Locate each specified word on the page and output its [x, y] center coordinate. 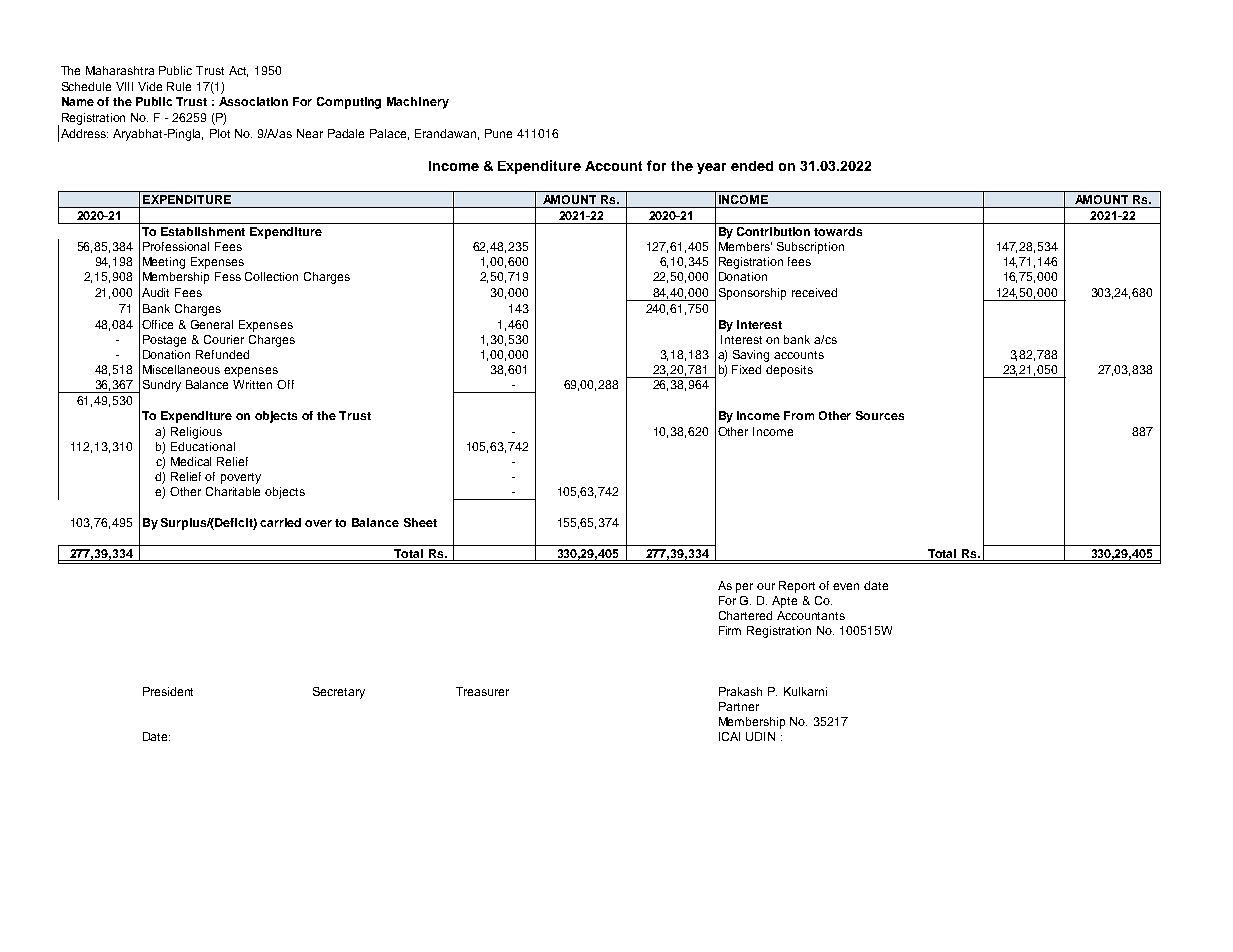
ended [752, 166]
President [168, 691]
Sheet [420, 522]
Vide [150, 86]
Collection [271, 276]
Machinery [418, 103]
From [799, 415]
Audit [155, 292]
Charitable [233, 491]
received [814, 292]
